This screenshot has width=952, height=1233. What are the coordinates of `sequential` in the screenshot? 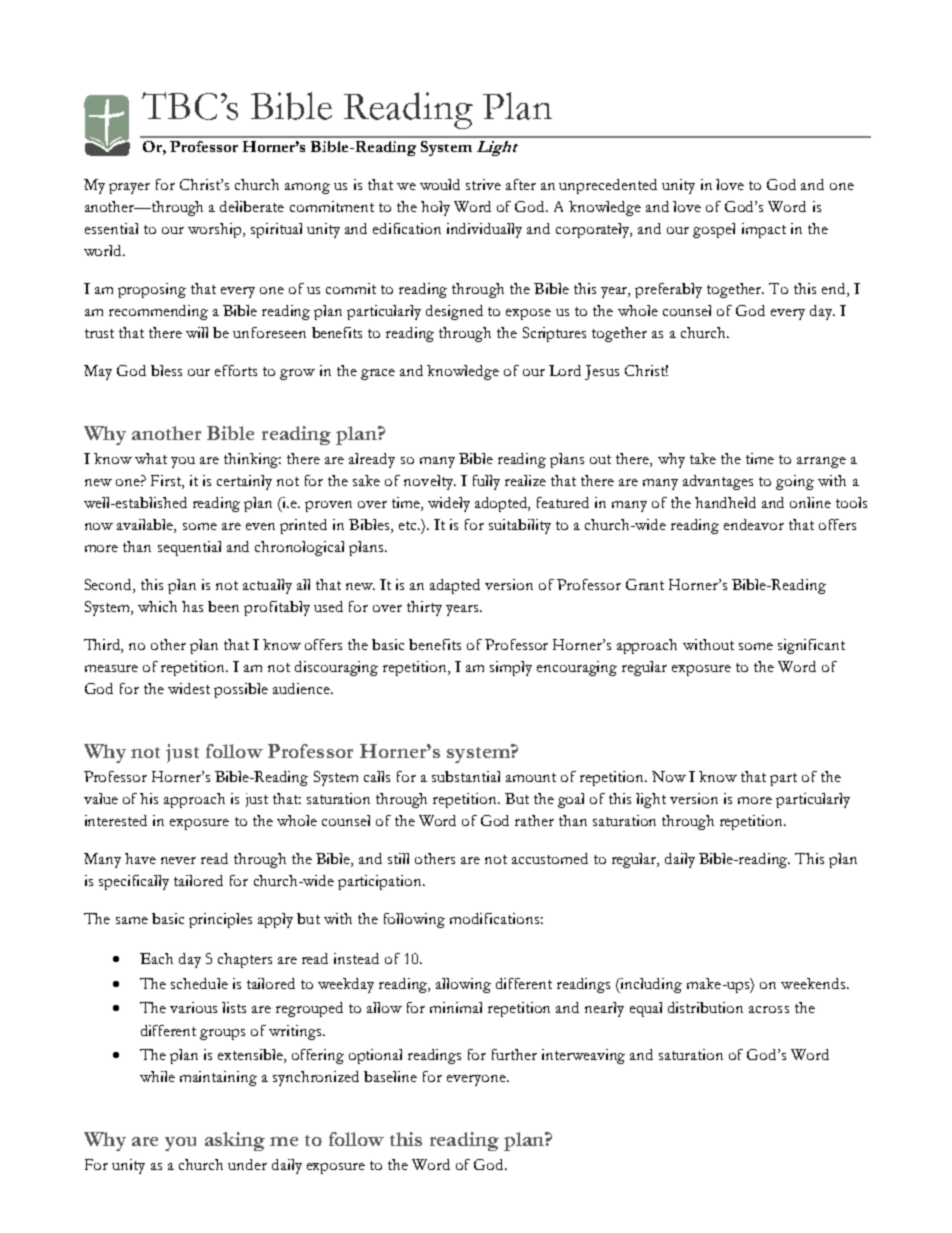 It's located at (189, 548).
